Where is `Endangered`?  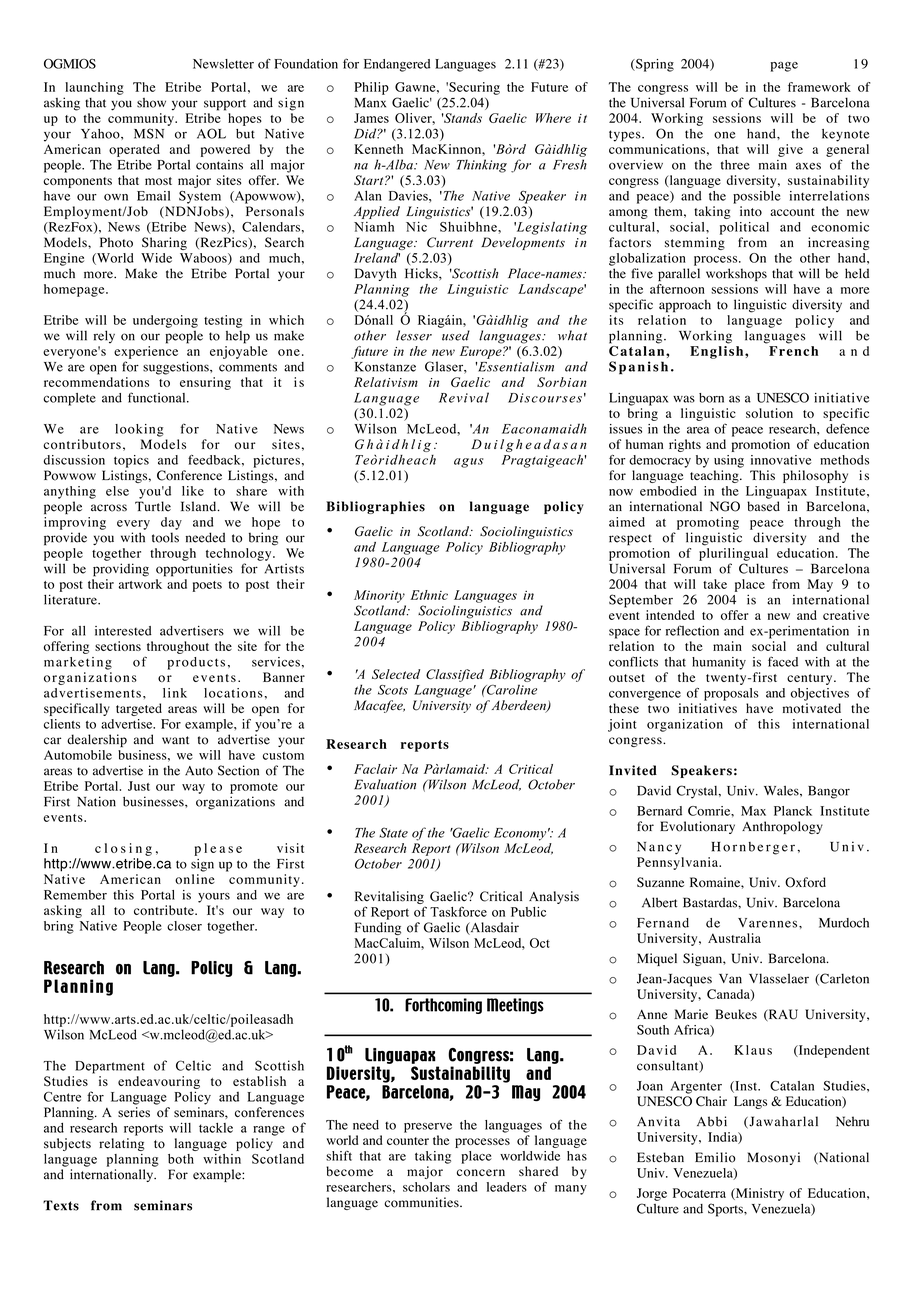 Endangered is located at coordinates (397, 65).
